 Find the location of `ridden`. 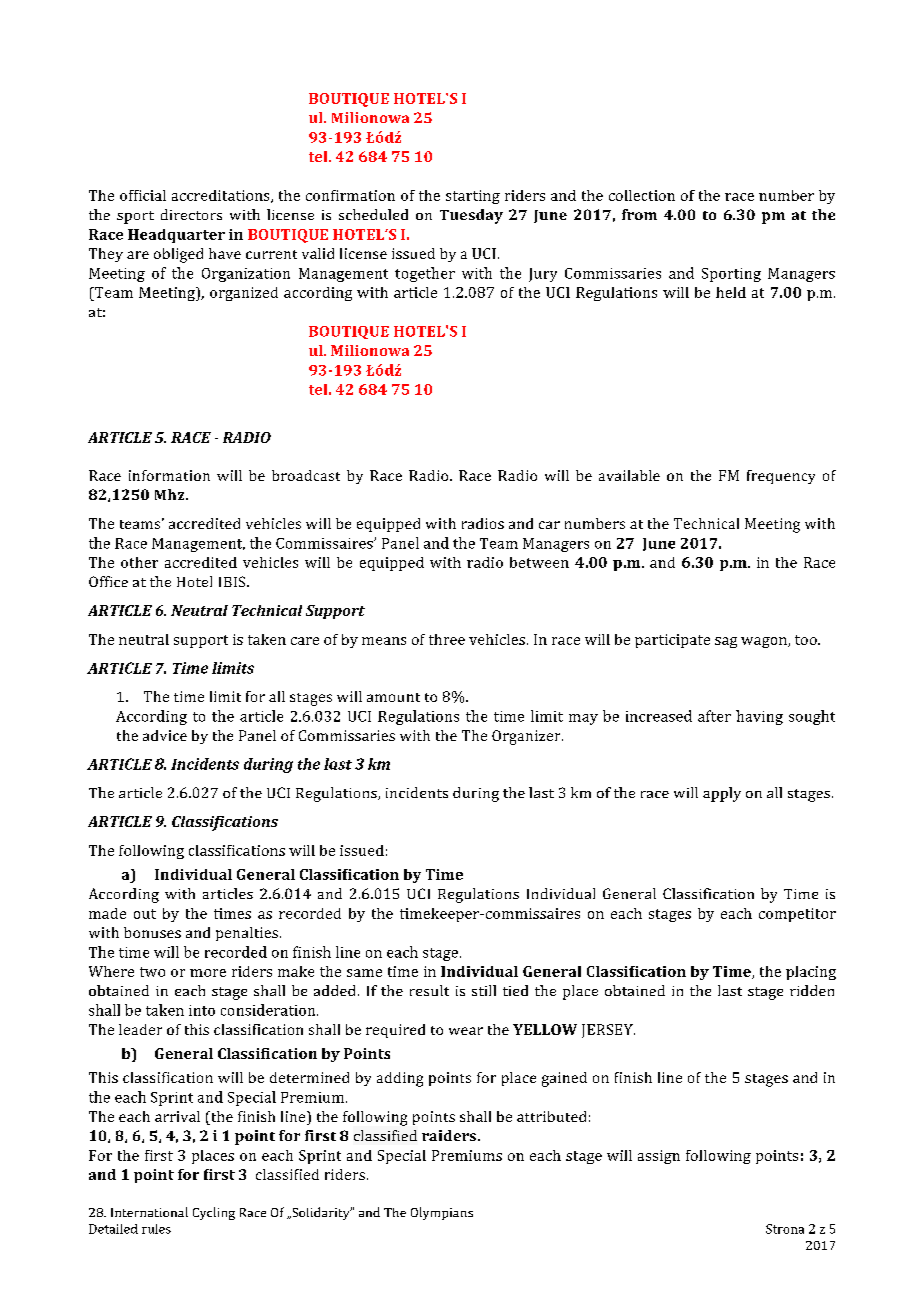

ridden is located at coordinates (812, 990).
